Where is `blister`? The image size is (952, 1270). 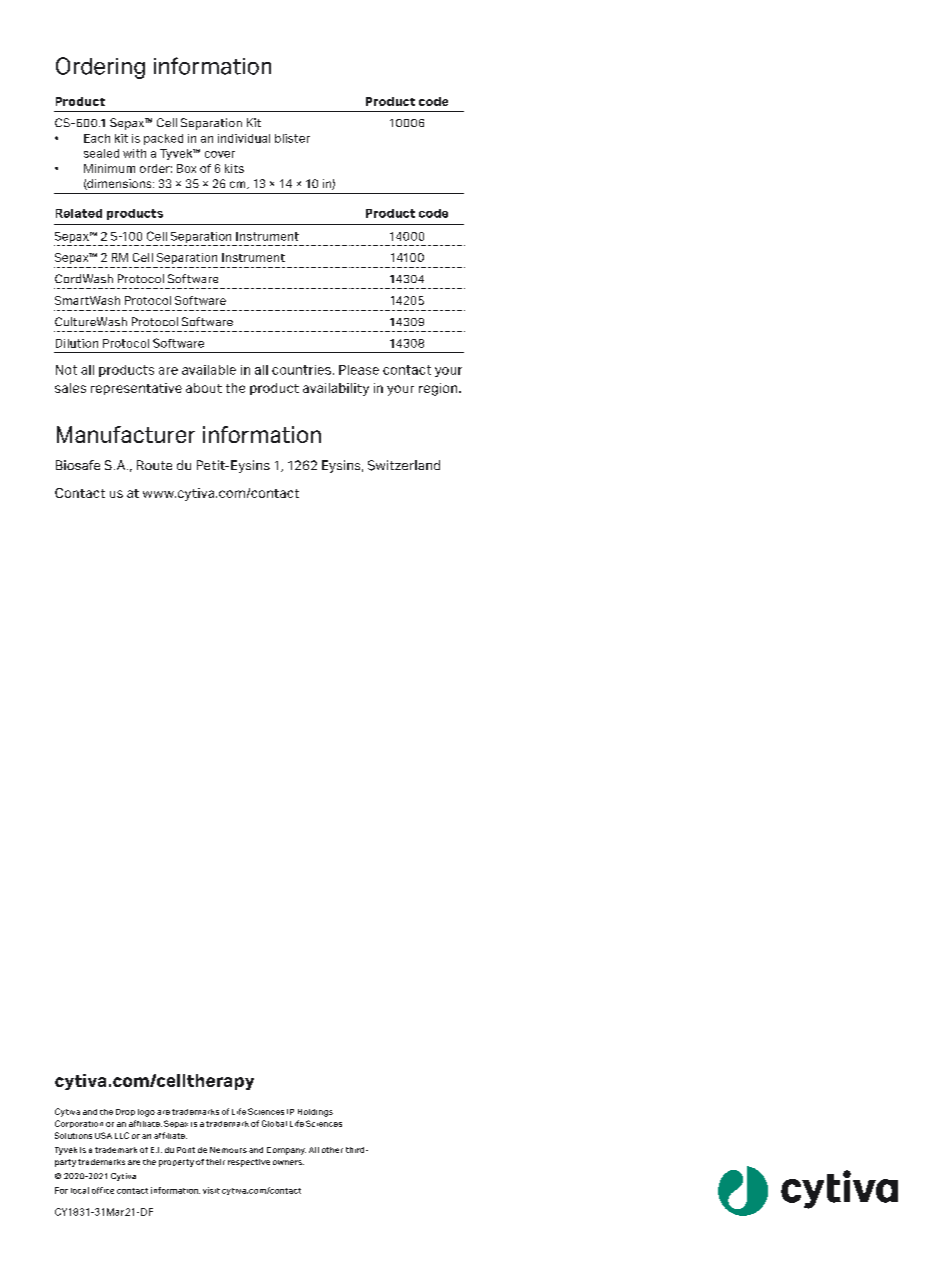
blister is located at coordinates (292, 138).
